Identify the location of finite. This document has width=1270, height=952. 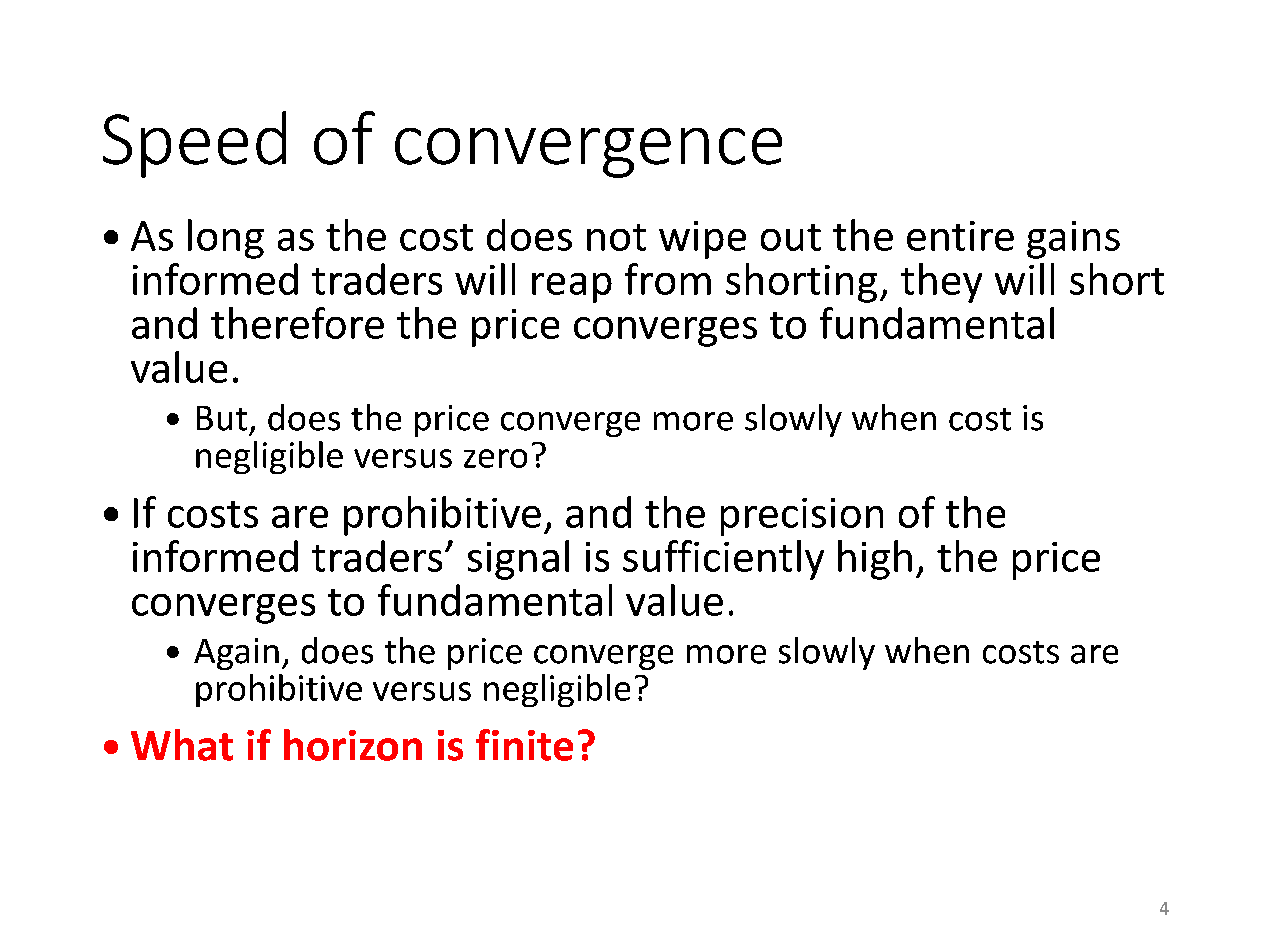
(524, 745).
